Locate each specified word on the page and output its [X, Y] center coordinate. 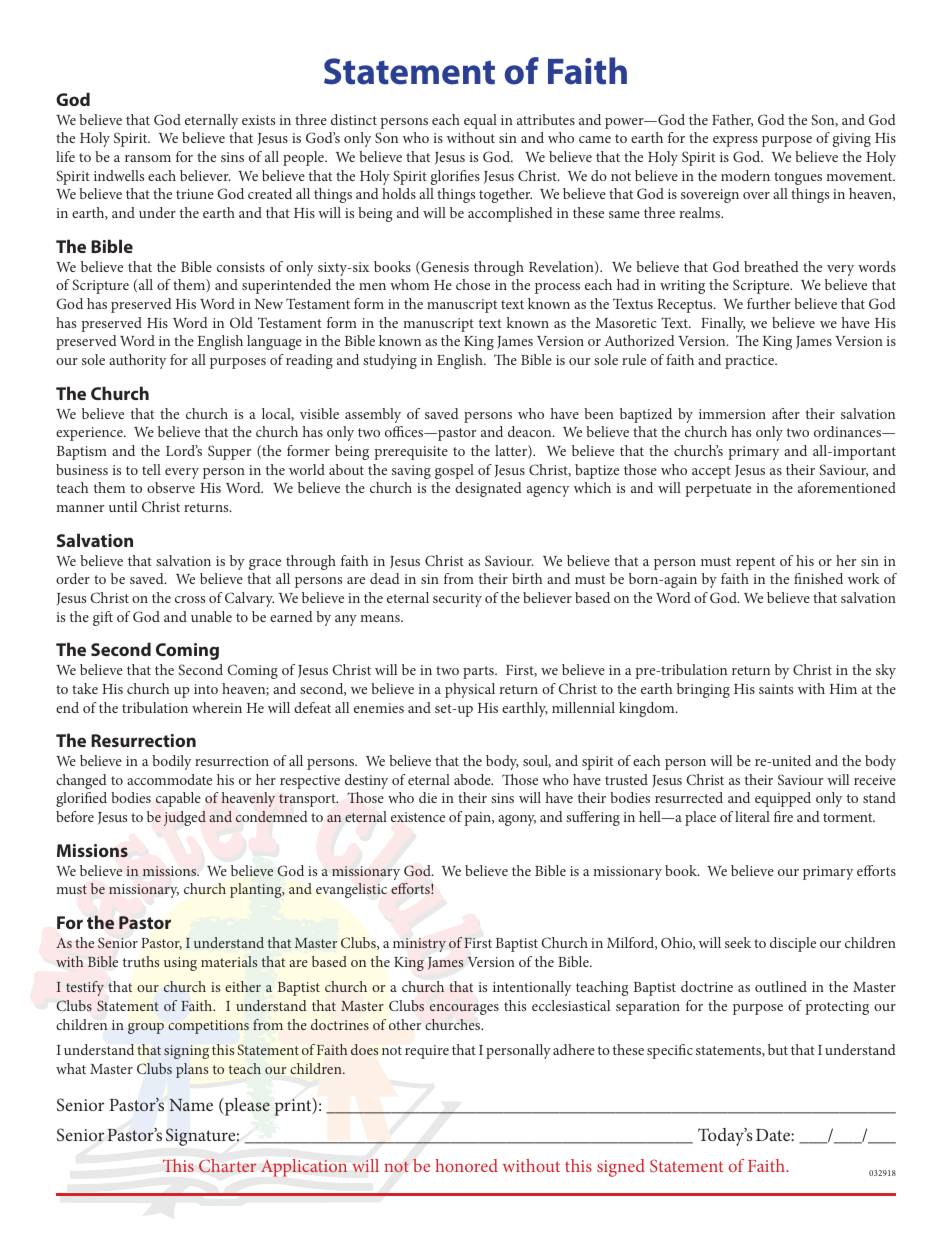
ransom [148, 158]
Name [191, 1105]
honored [466, 1165]
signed [621, 1168]
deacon [531, 431]
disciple [793, 944]
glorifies [455, 177]
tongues [798, 178]
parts [479, 672]
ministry [419, 945]
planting [257, 890]
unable [211, 616]
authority [137, 361]
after [786, 413]
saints [776, 689]
